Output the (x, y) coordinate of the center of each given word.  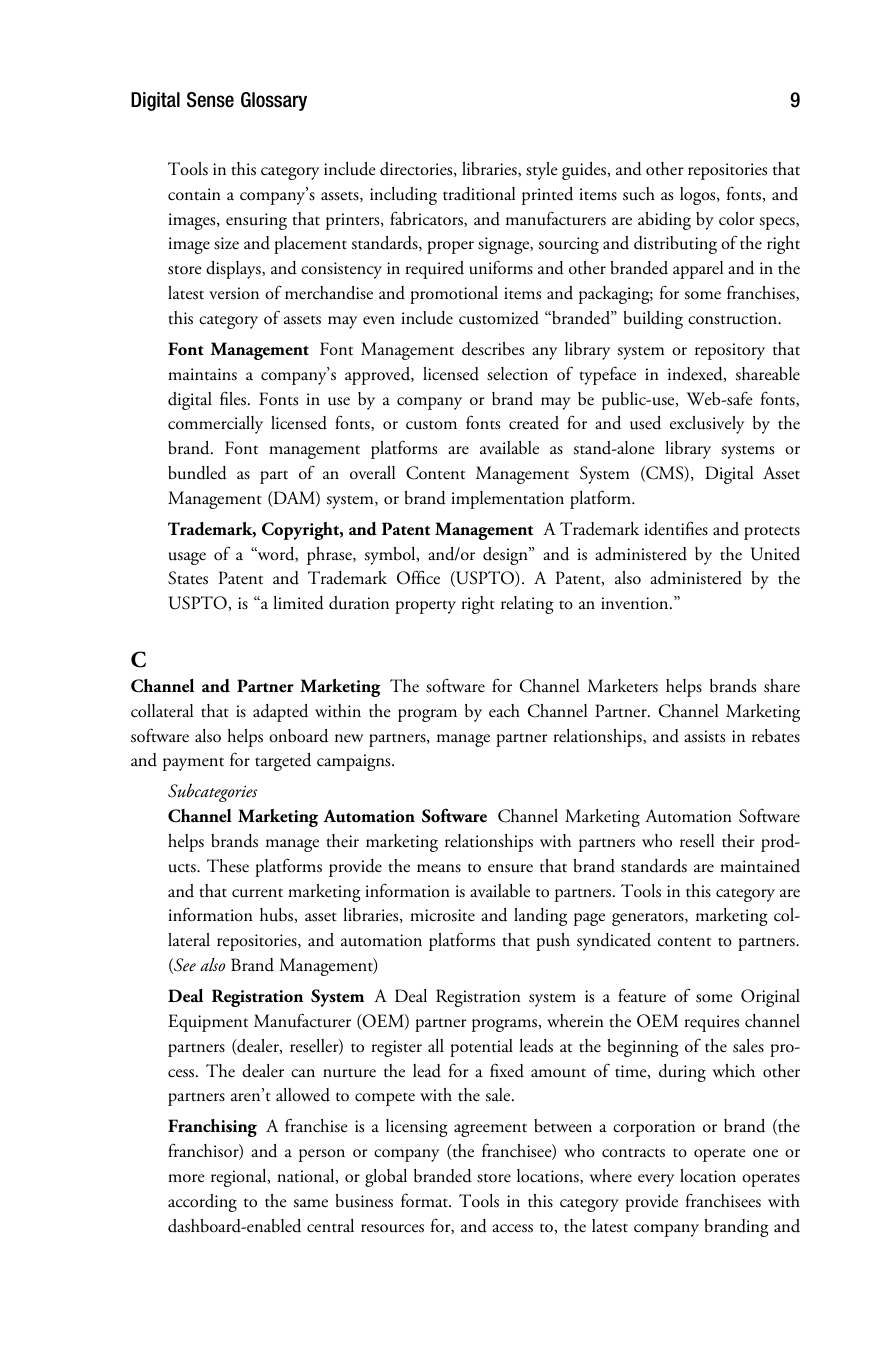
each (504, 711)
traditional (479, 194)
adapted (280, 713)
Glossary (274, 101)
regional (240, 1178)
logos (699, 196)
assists (704, 736)
